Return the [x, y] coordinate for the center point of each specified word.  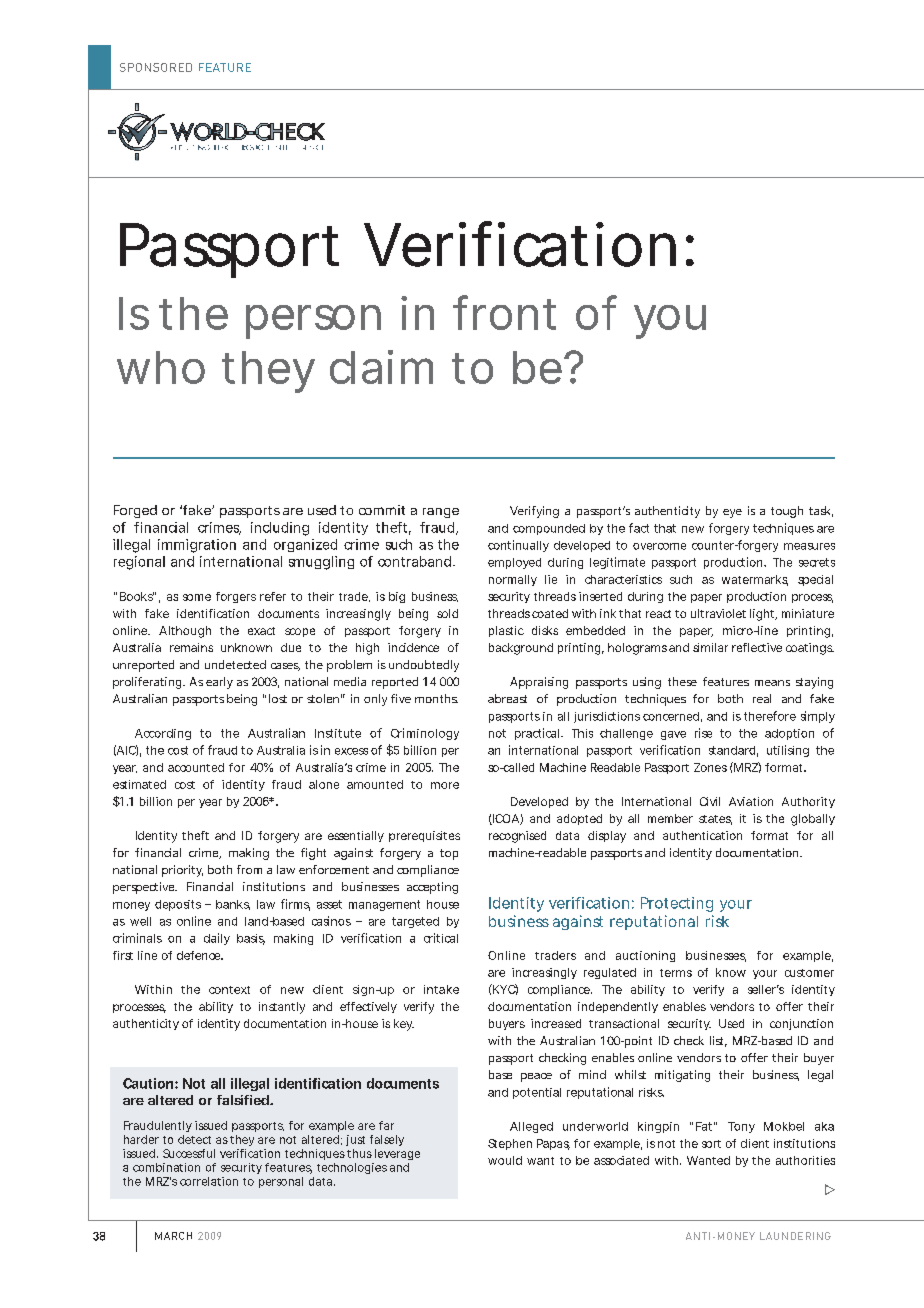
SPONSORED [156, 67]
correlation [209, 1181]
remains [191, 647]
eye [732, 513]
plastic [506, 631]
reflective [757, 647]
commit [382, 510]
